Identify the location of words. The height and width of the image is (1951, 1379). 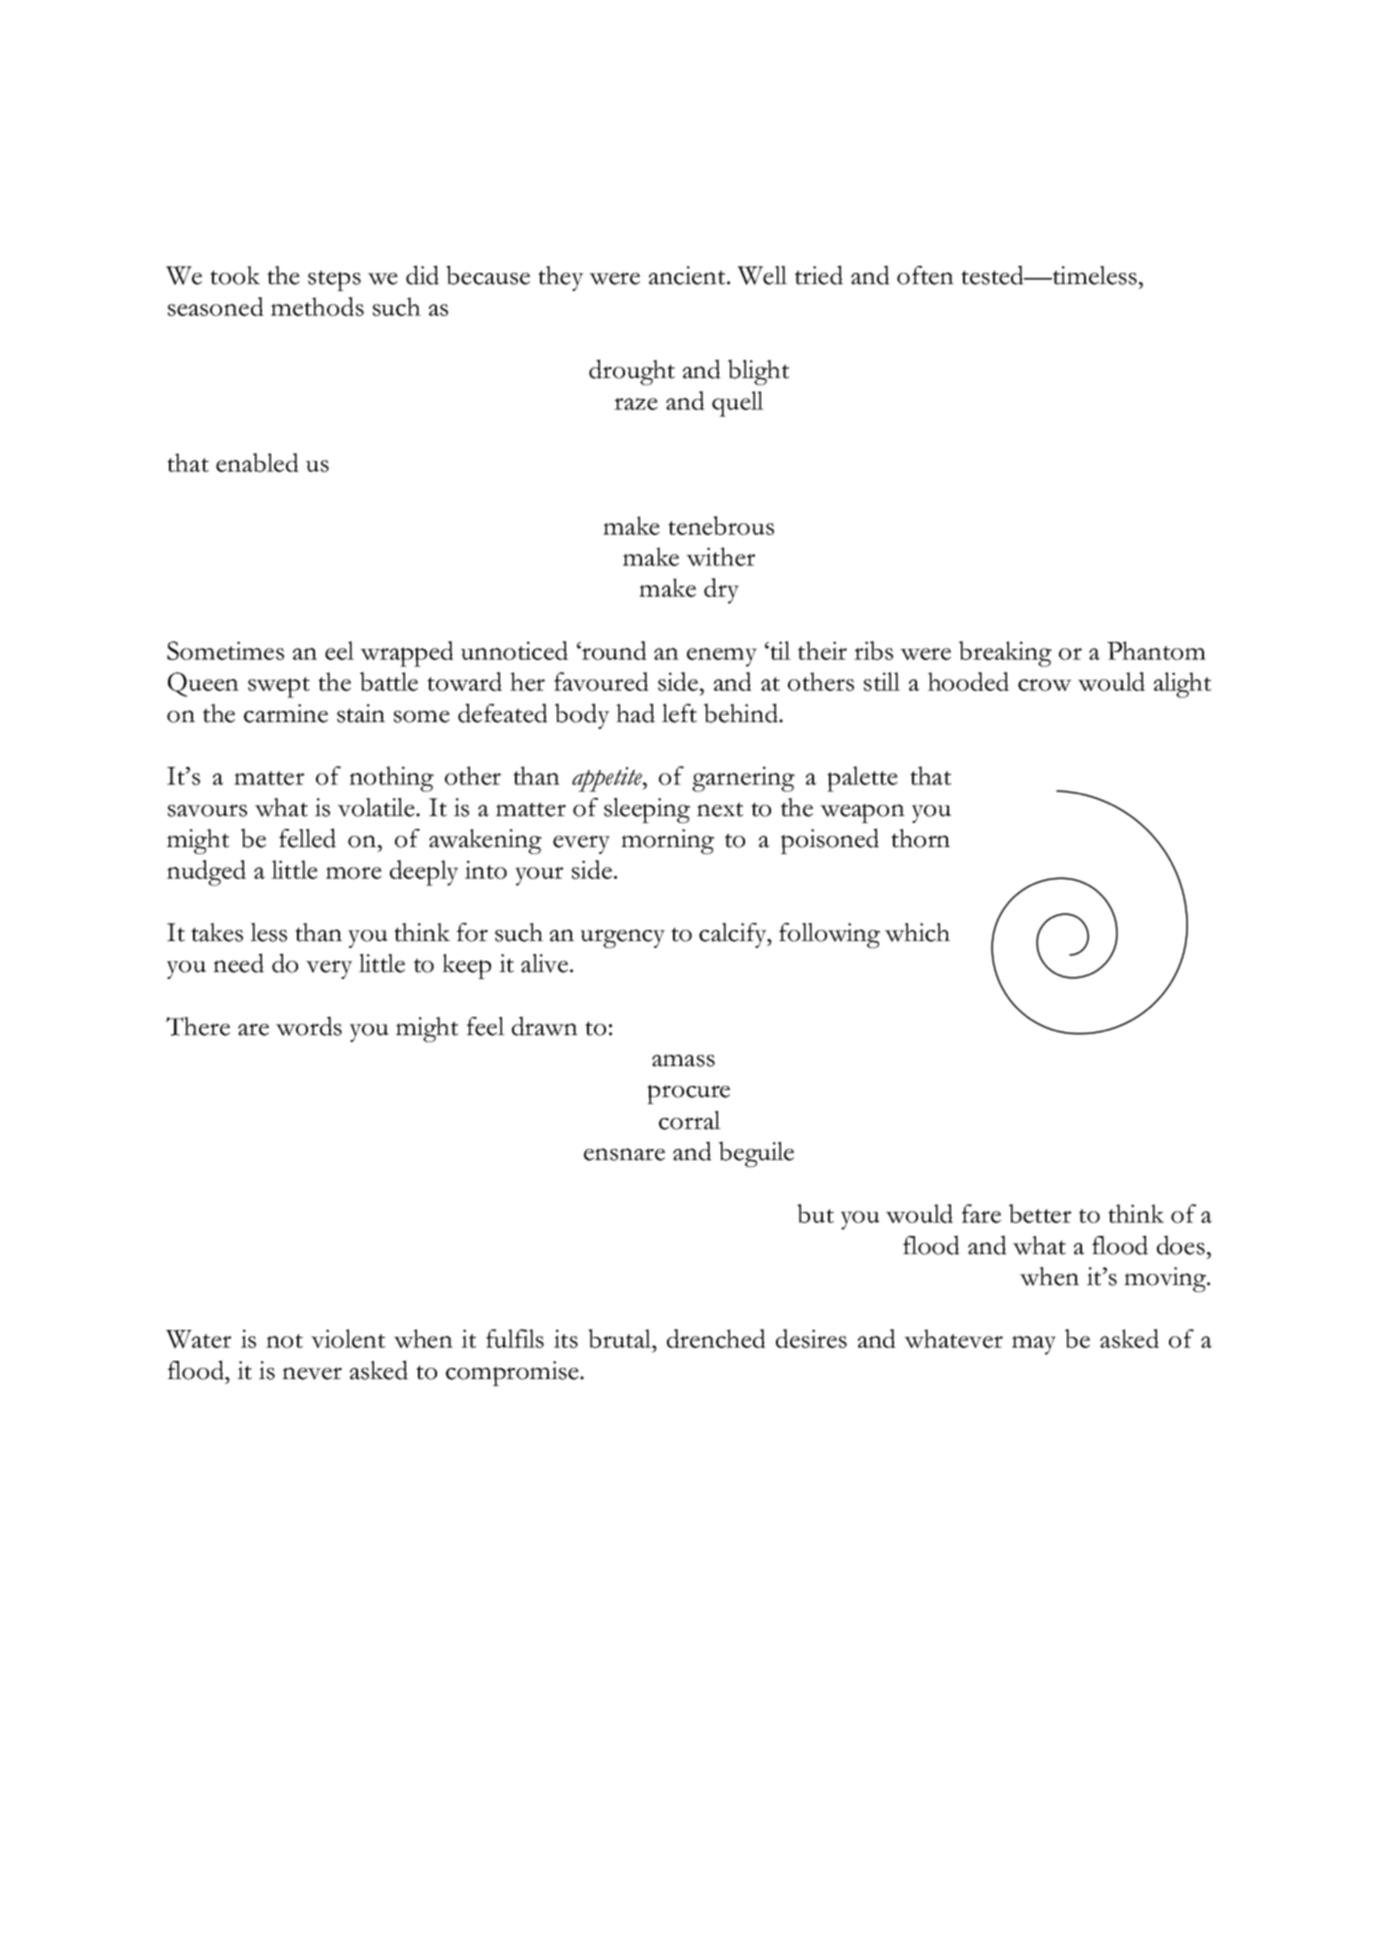
(309, 1026).
